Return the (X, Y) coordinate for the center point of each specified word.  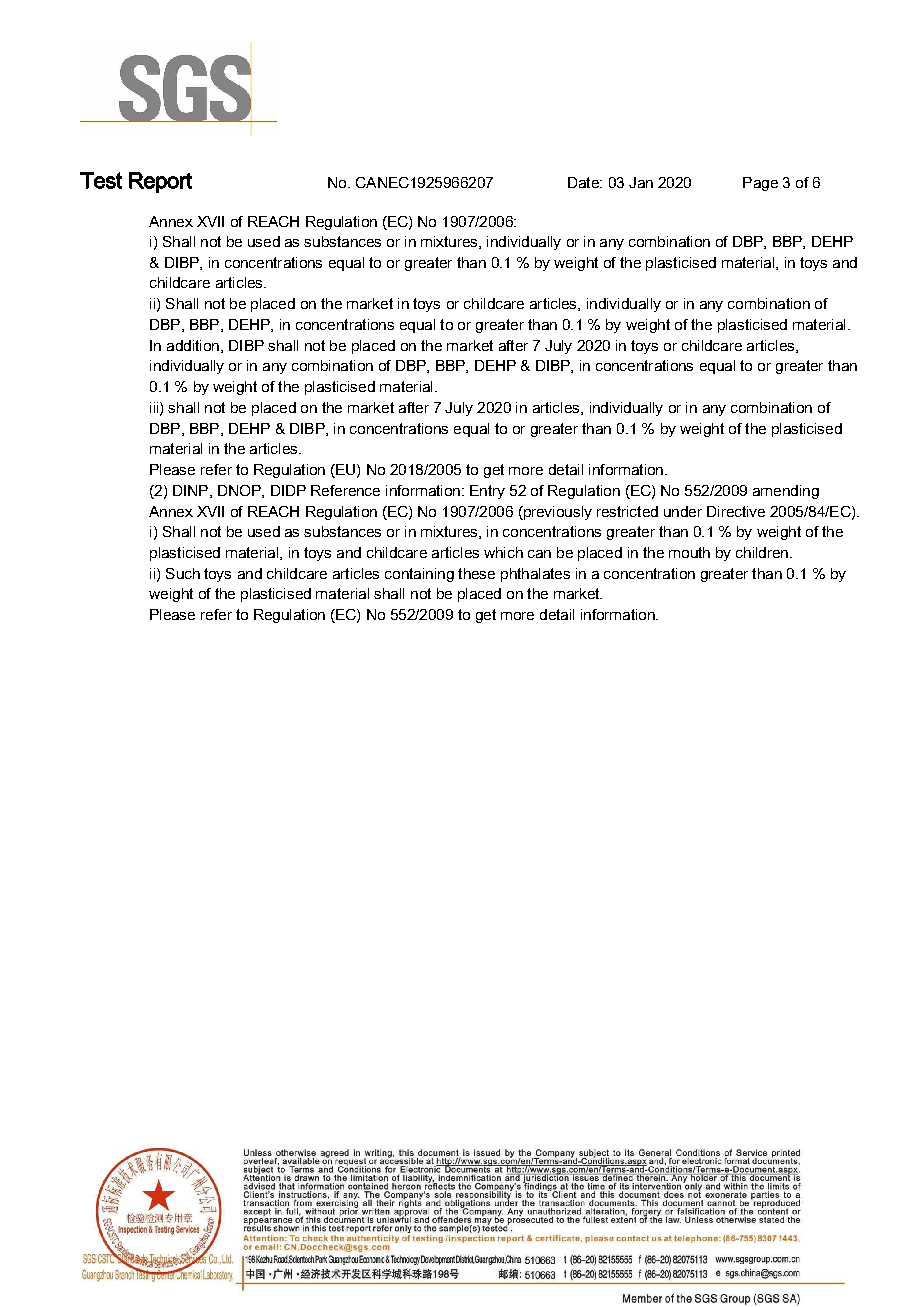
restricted (627, 511)
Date (584, 182)
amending (786, 492)
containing (419, 575)
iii (155, 408)
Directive (736, 511)
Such (183, 573)
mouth (689, 552)
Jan (641, 182)
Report (160, 182)
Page (760, 184)
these (476, 573)
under (683, 511)
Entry (487, 492)
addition (193, 345)
